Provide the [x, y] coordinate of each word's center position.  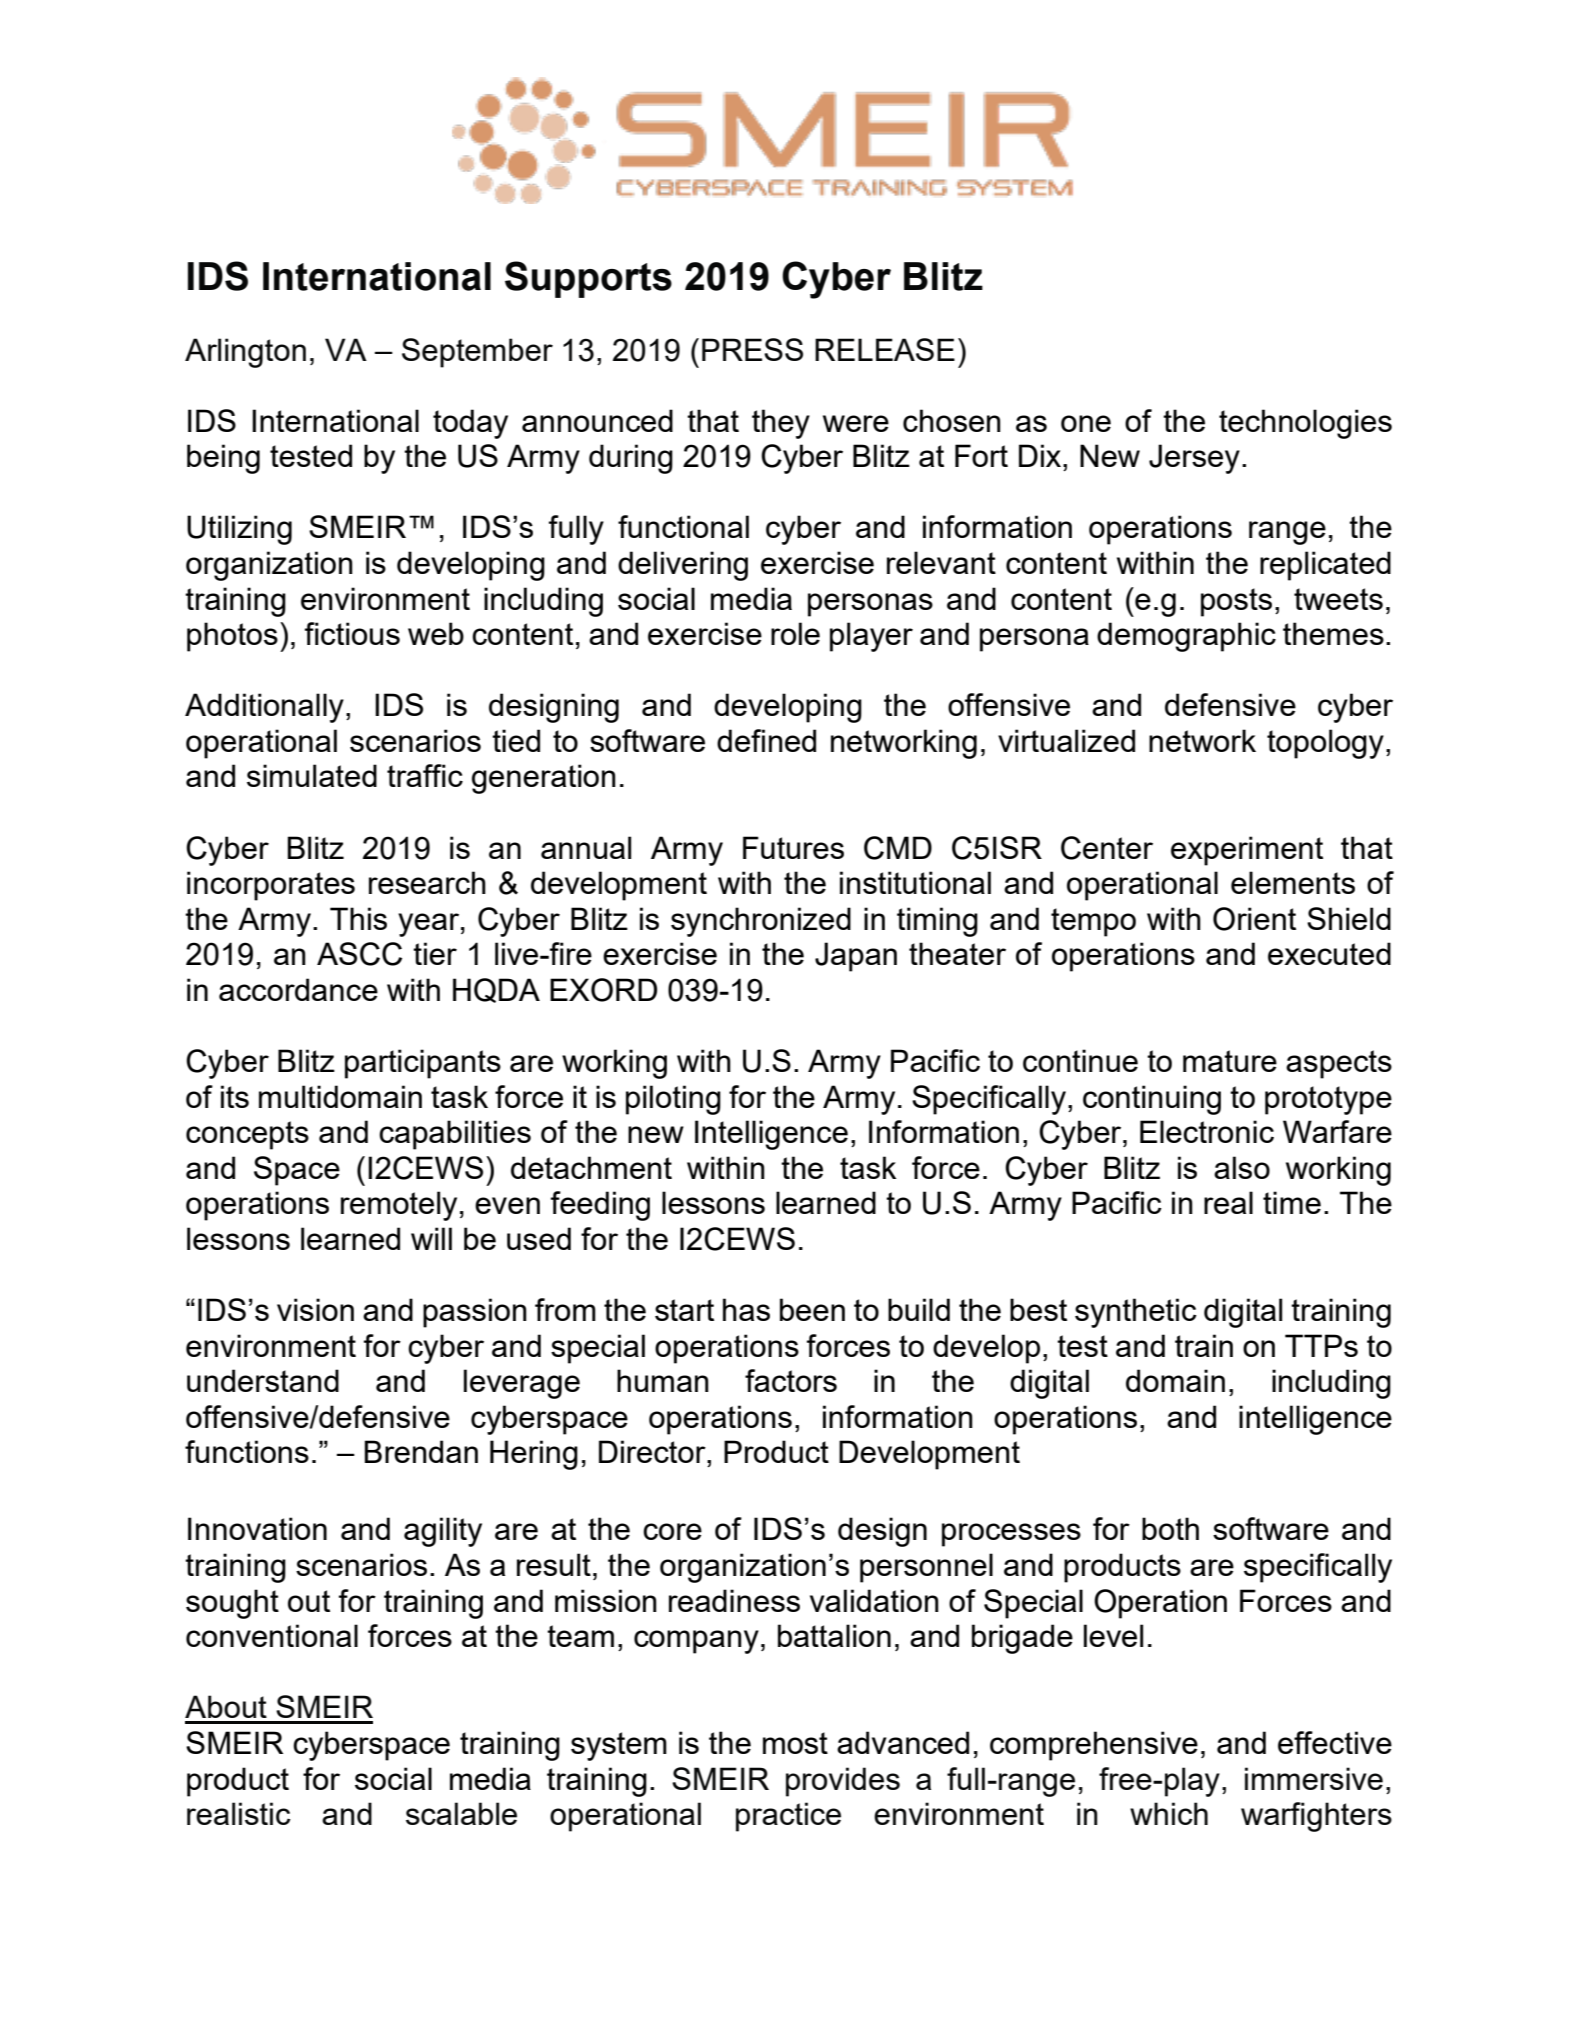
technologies [1305, 424]
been [812, 1309]
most [795, 1743]
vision [315, 1309]
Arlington [245, 353]
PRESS [752, 349]
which [1169, 1813]
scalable [461, 1813]
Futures [793, 847]
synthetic [1136, 1313]
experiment [1247, 851]
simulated [312, 775]
